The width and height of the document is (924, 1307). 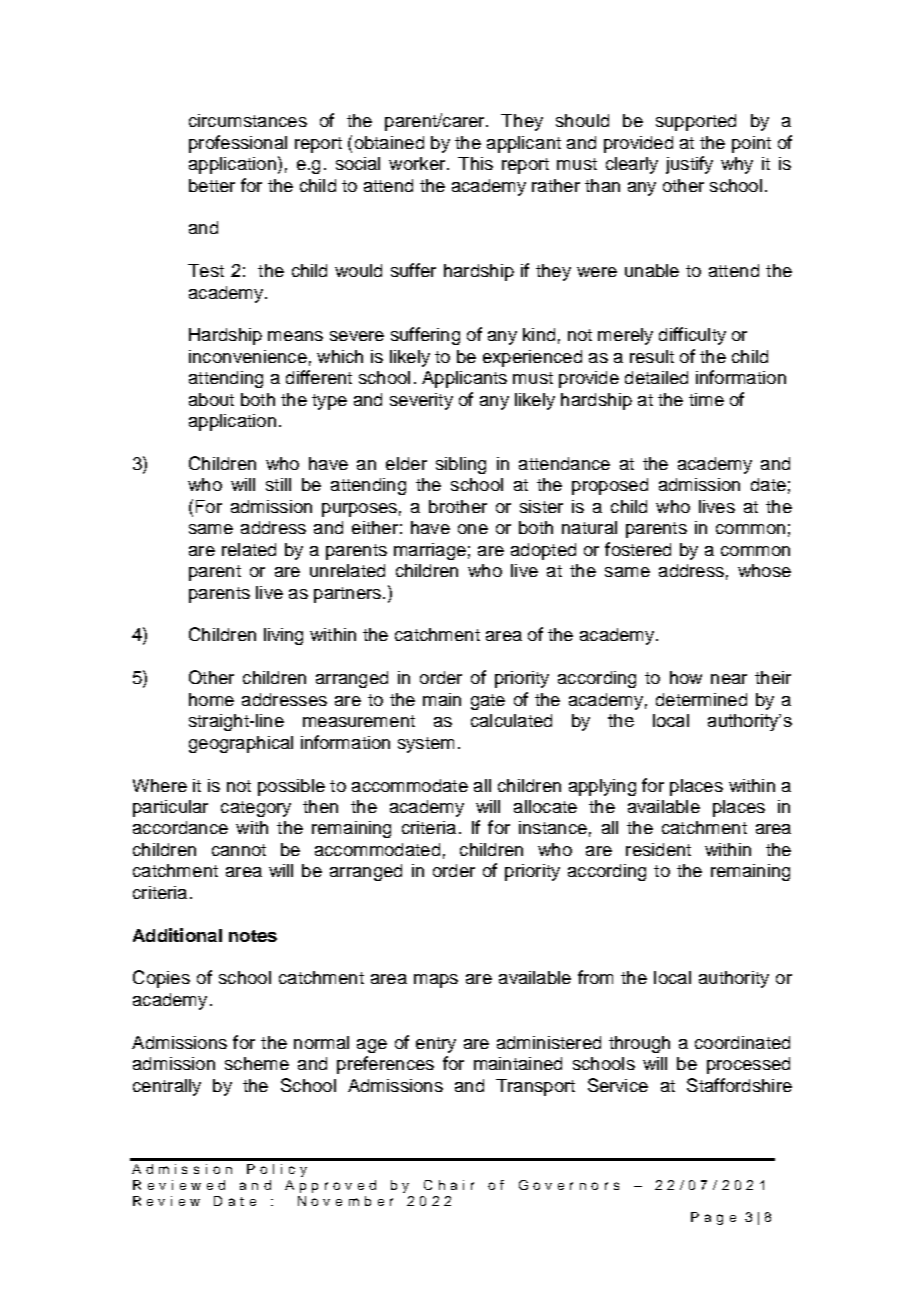 What do you see at coordinates (241, 744) in the document?
I see `geographical` at bounding box center [241, 744].
